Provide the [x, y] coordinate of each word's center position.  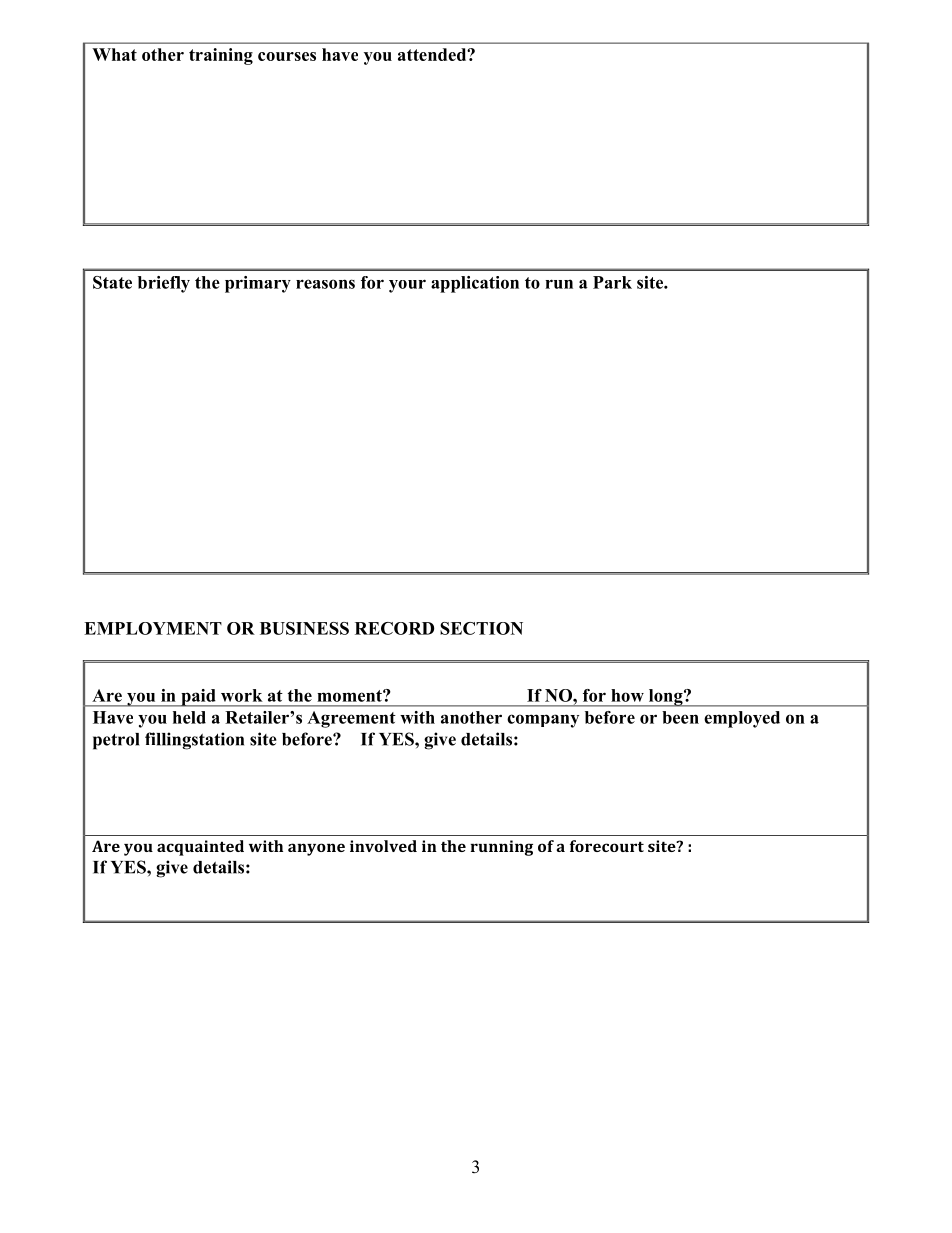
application [475, 284]
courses [287, 56]
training [221, 56]
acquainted [200, 848]
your [407, 286]
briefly [164, 284]
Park [612, 282]
